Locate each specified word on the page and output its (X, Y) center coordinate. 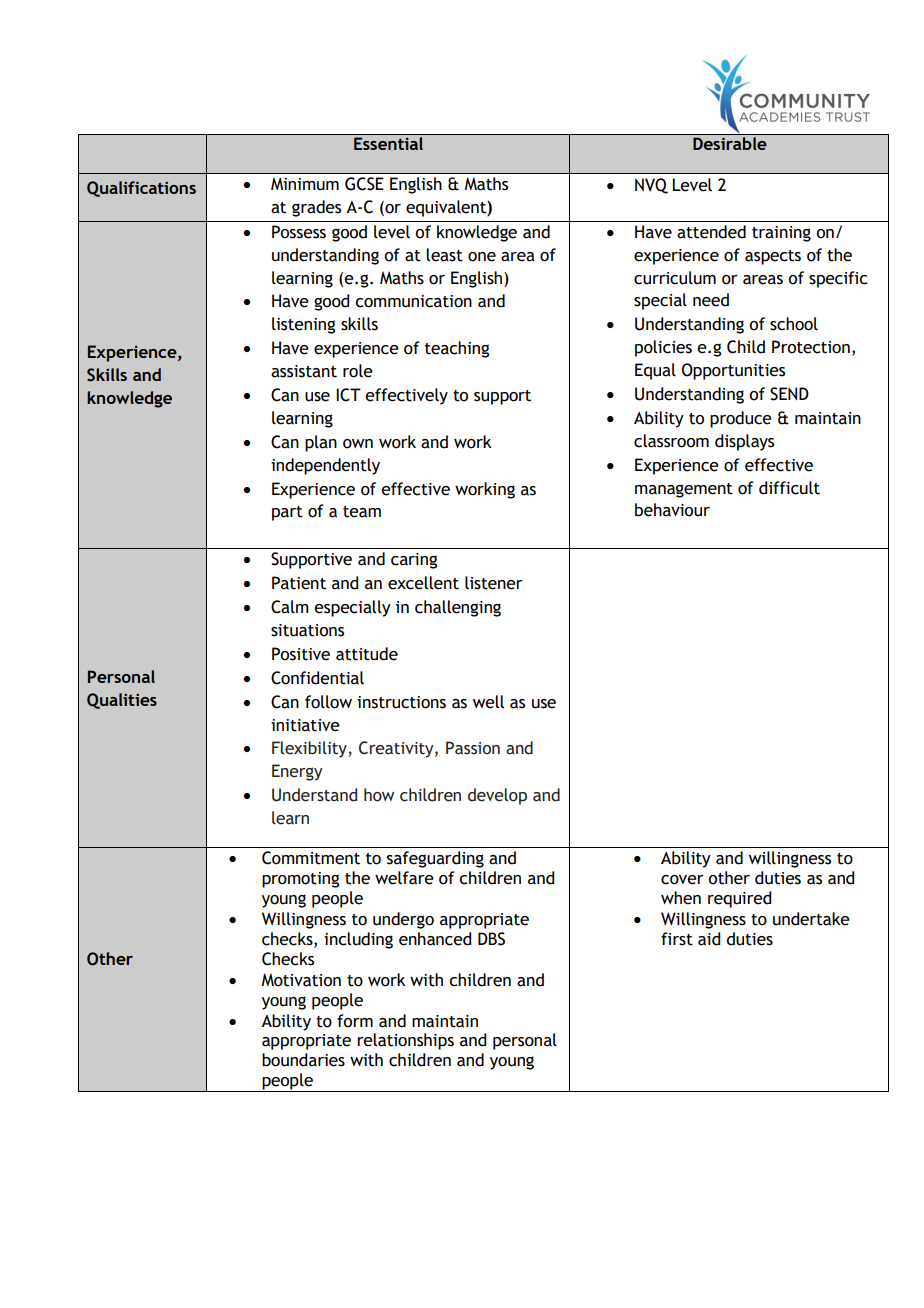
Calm (290, 607)
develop (497, 796)
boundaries (303, 1060)
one (482, 257)
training (781, 234)
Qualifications (141, 189)
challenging (458, 608)
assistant (304, 371)
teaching (457, 349)
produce (741, 419)
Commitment (311, 858)
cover (682, 880)
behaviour (672, 510)
